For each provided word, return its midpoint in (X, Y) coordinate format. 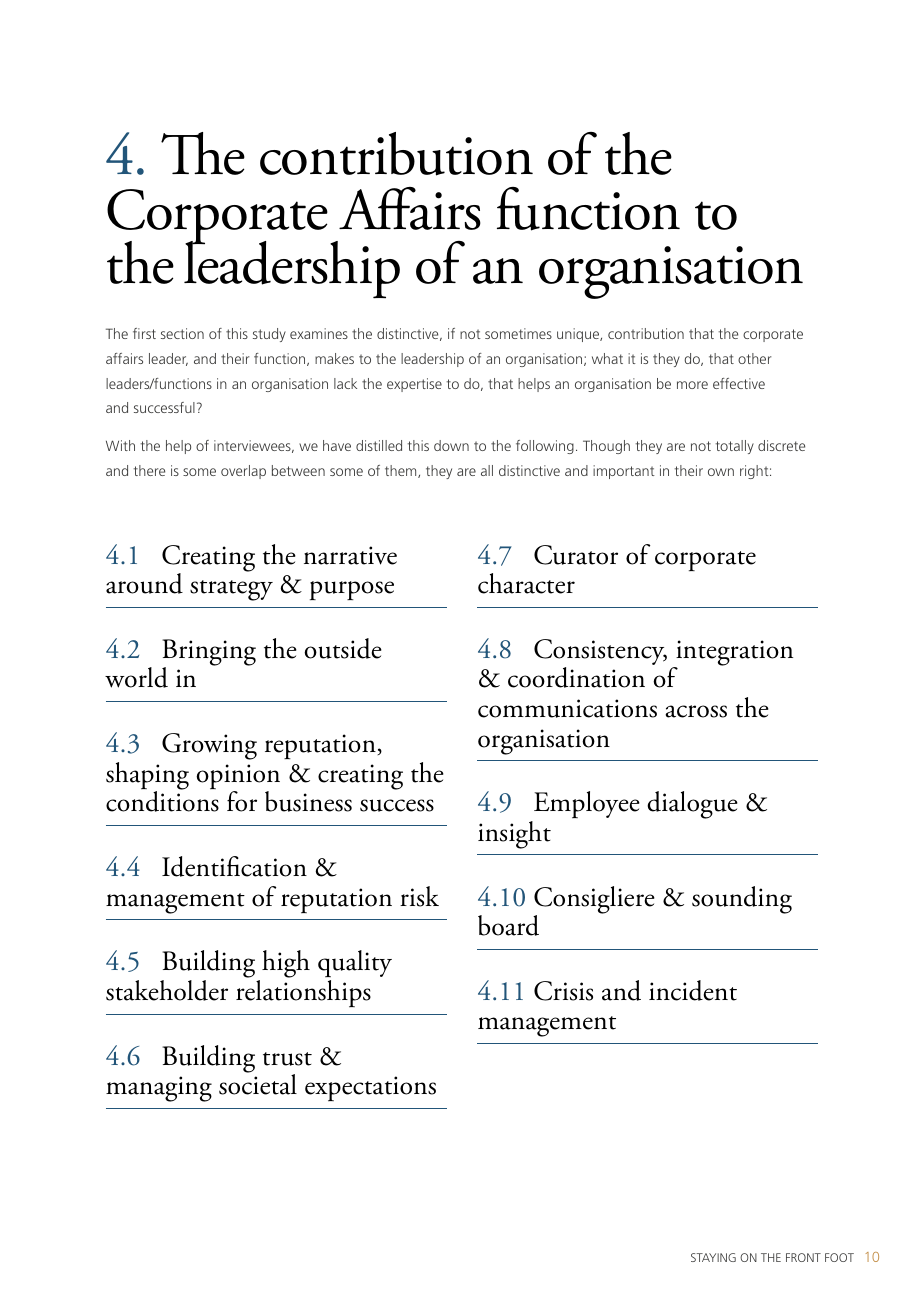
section (182, 333)
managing (159, 1089)
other (754, 358)
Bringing (209, 653)
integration (733, 654)
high (286, 964)
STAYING (713, 1257)
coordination (576, 677)
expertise (414, 385)
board (508, 925)
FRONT (803, 1257)
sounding (742, 900)
